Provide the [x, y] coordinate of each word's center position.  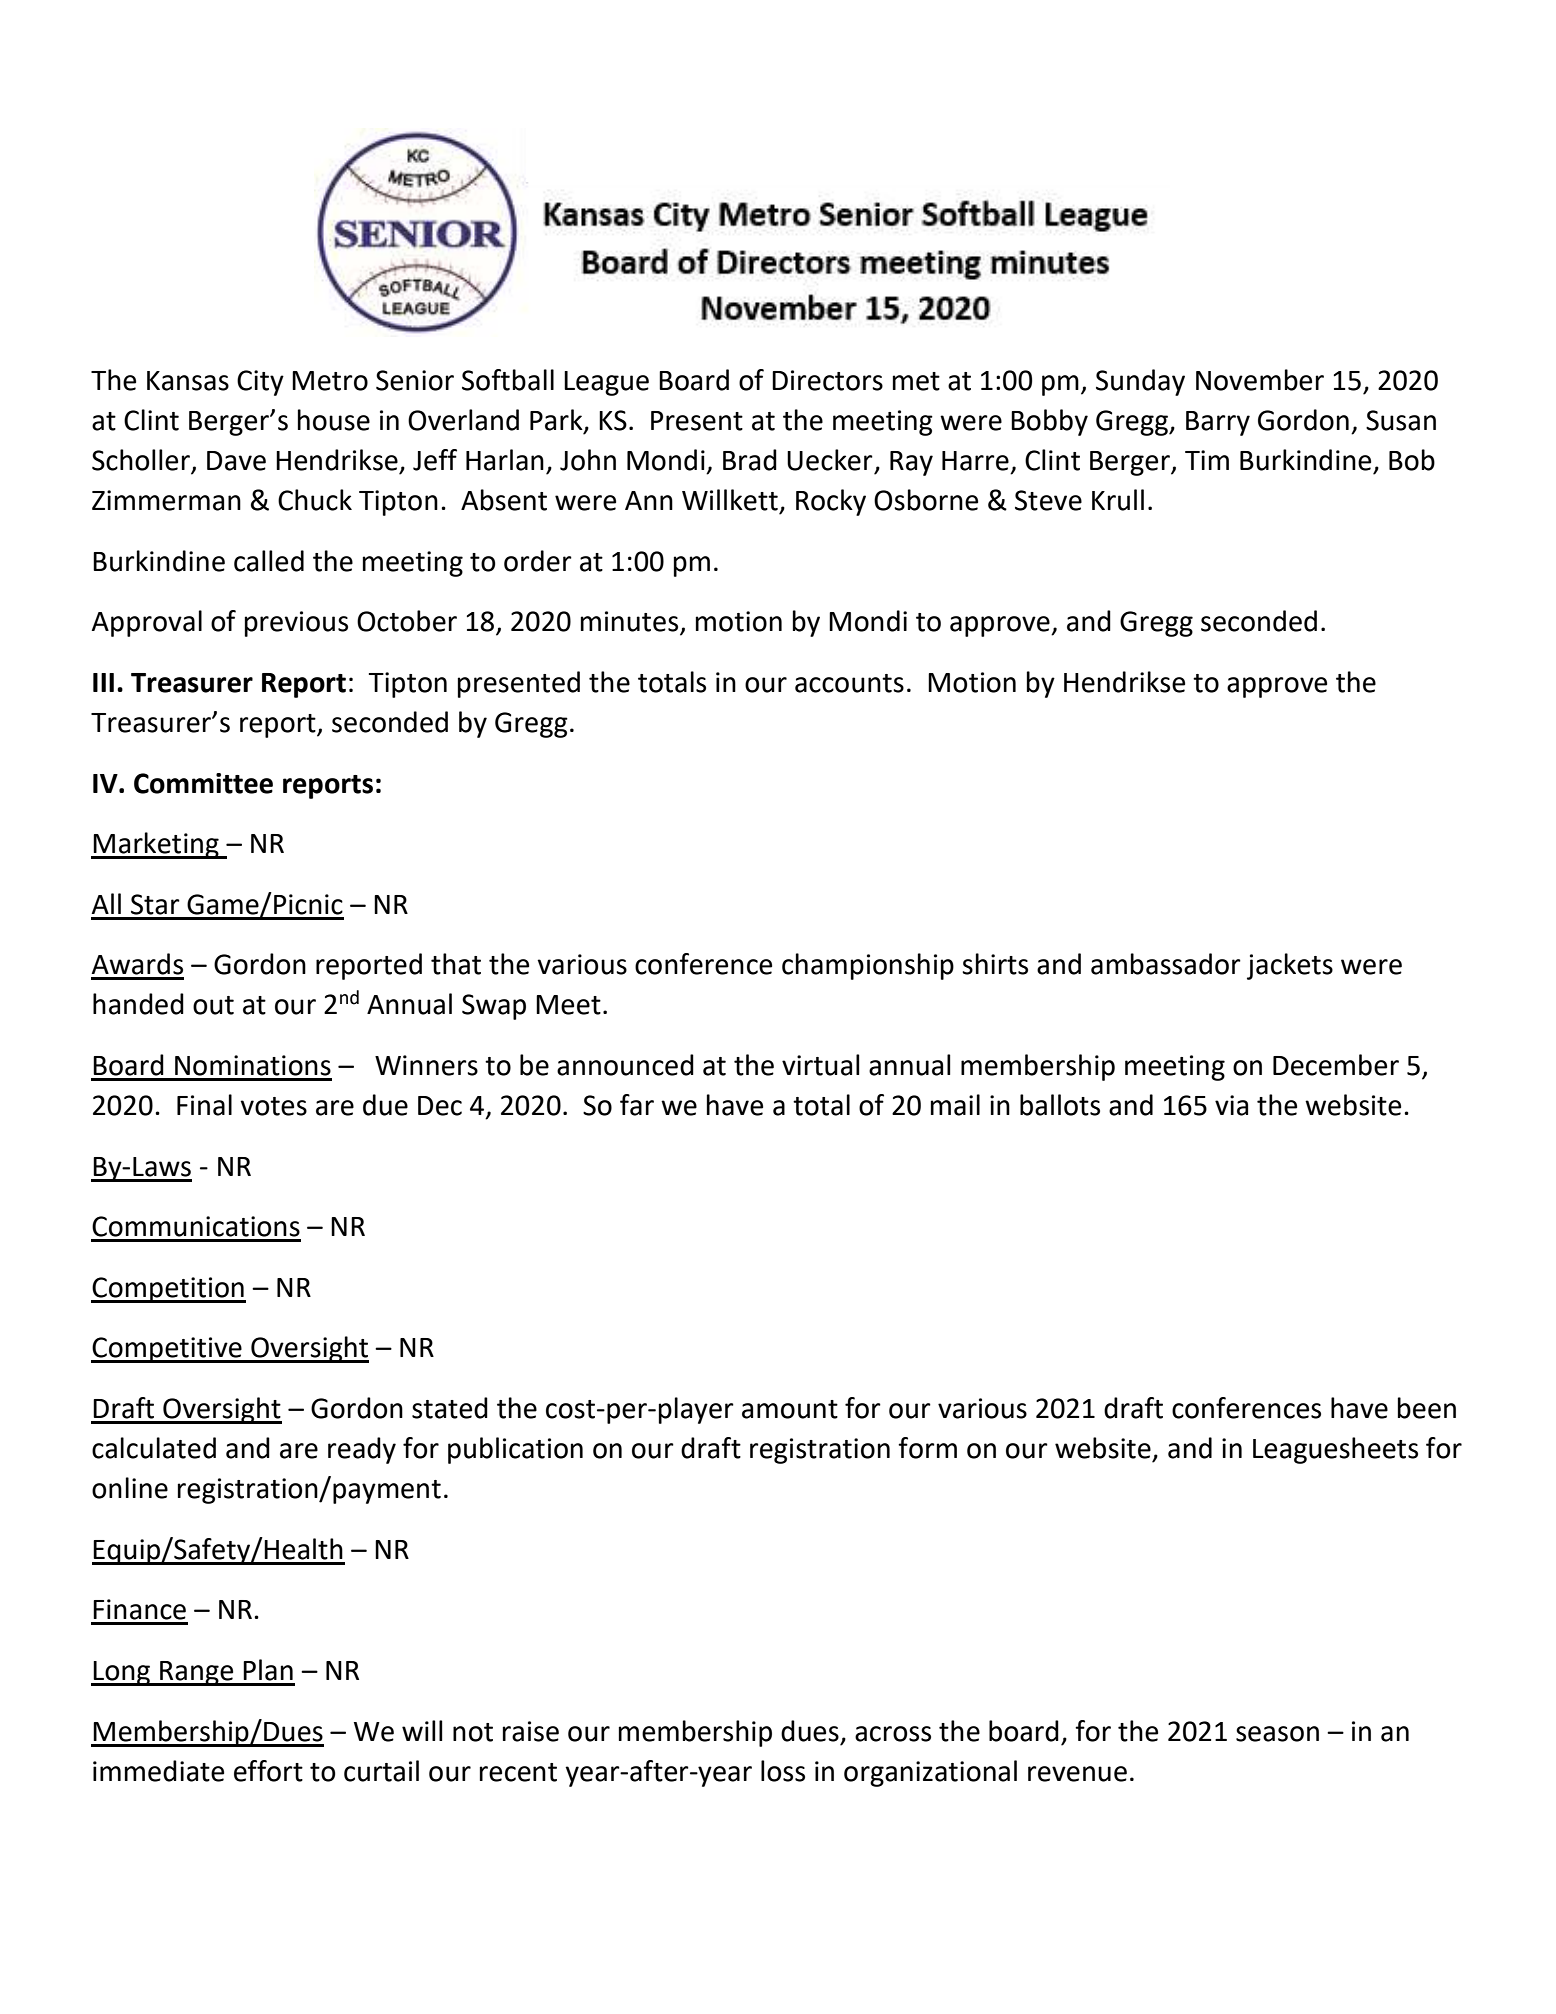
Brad [750, 460]
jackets [1290, 966]
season [1277, 1734]
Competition [168, 1290]
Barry [1218, 423]
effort [268, 1771]
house [334, 420]
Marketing [156, 845]
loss [783, 1771]
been [1427, 1408]
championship [868, 966]
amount [790, 1409]
